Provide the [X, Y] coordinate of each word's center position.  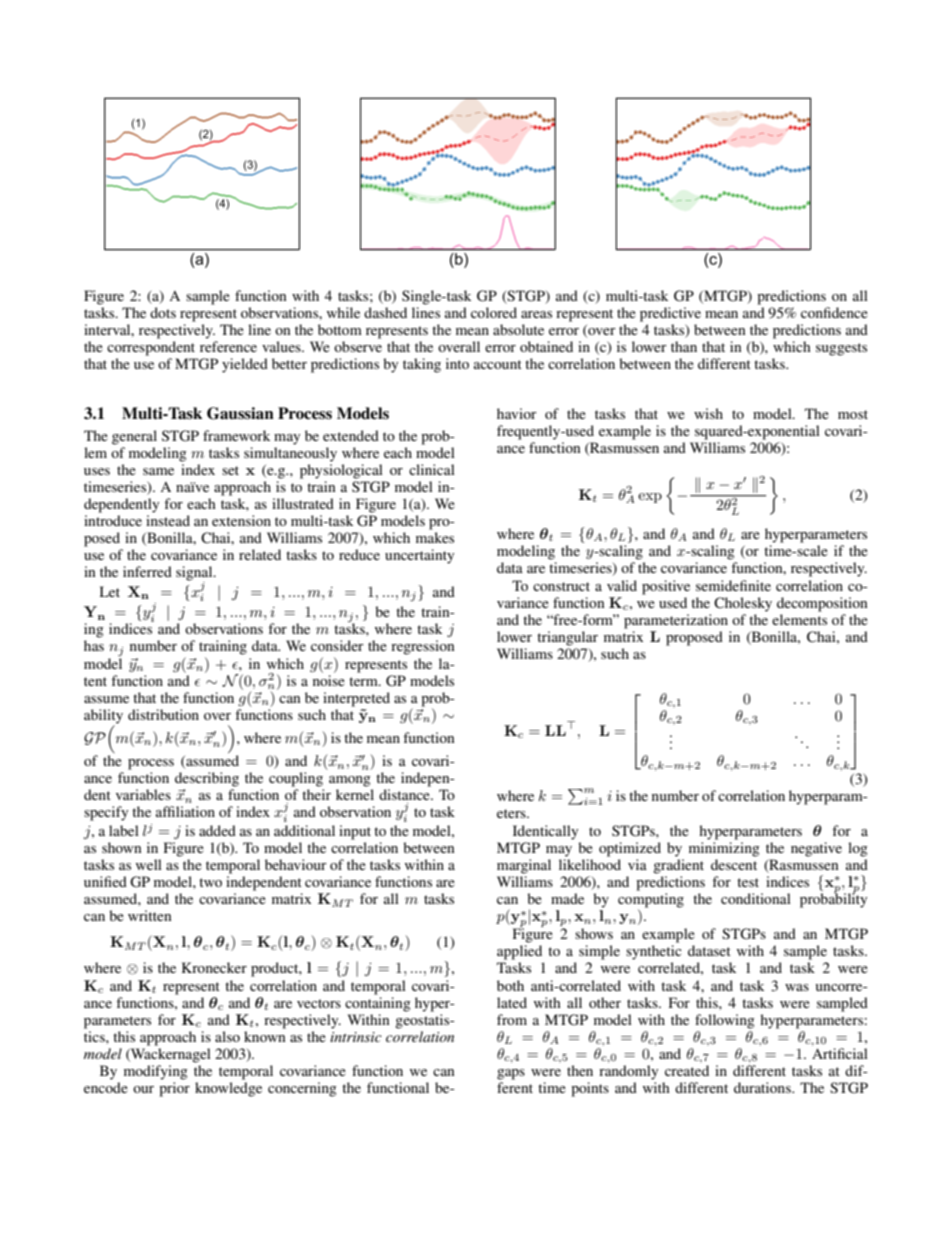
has [94, 645]
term [364, 681]
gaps [511, 1074]
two [210, 882]
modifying [156, 1072]
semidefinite [733, 585]
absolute [518, 329]
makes [435, 537]
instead [168, 520]
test [748, 882]
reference [228, 346]
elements [799, 619]
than [684, 346]
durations [763, 1087]
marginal [524, 866]
